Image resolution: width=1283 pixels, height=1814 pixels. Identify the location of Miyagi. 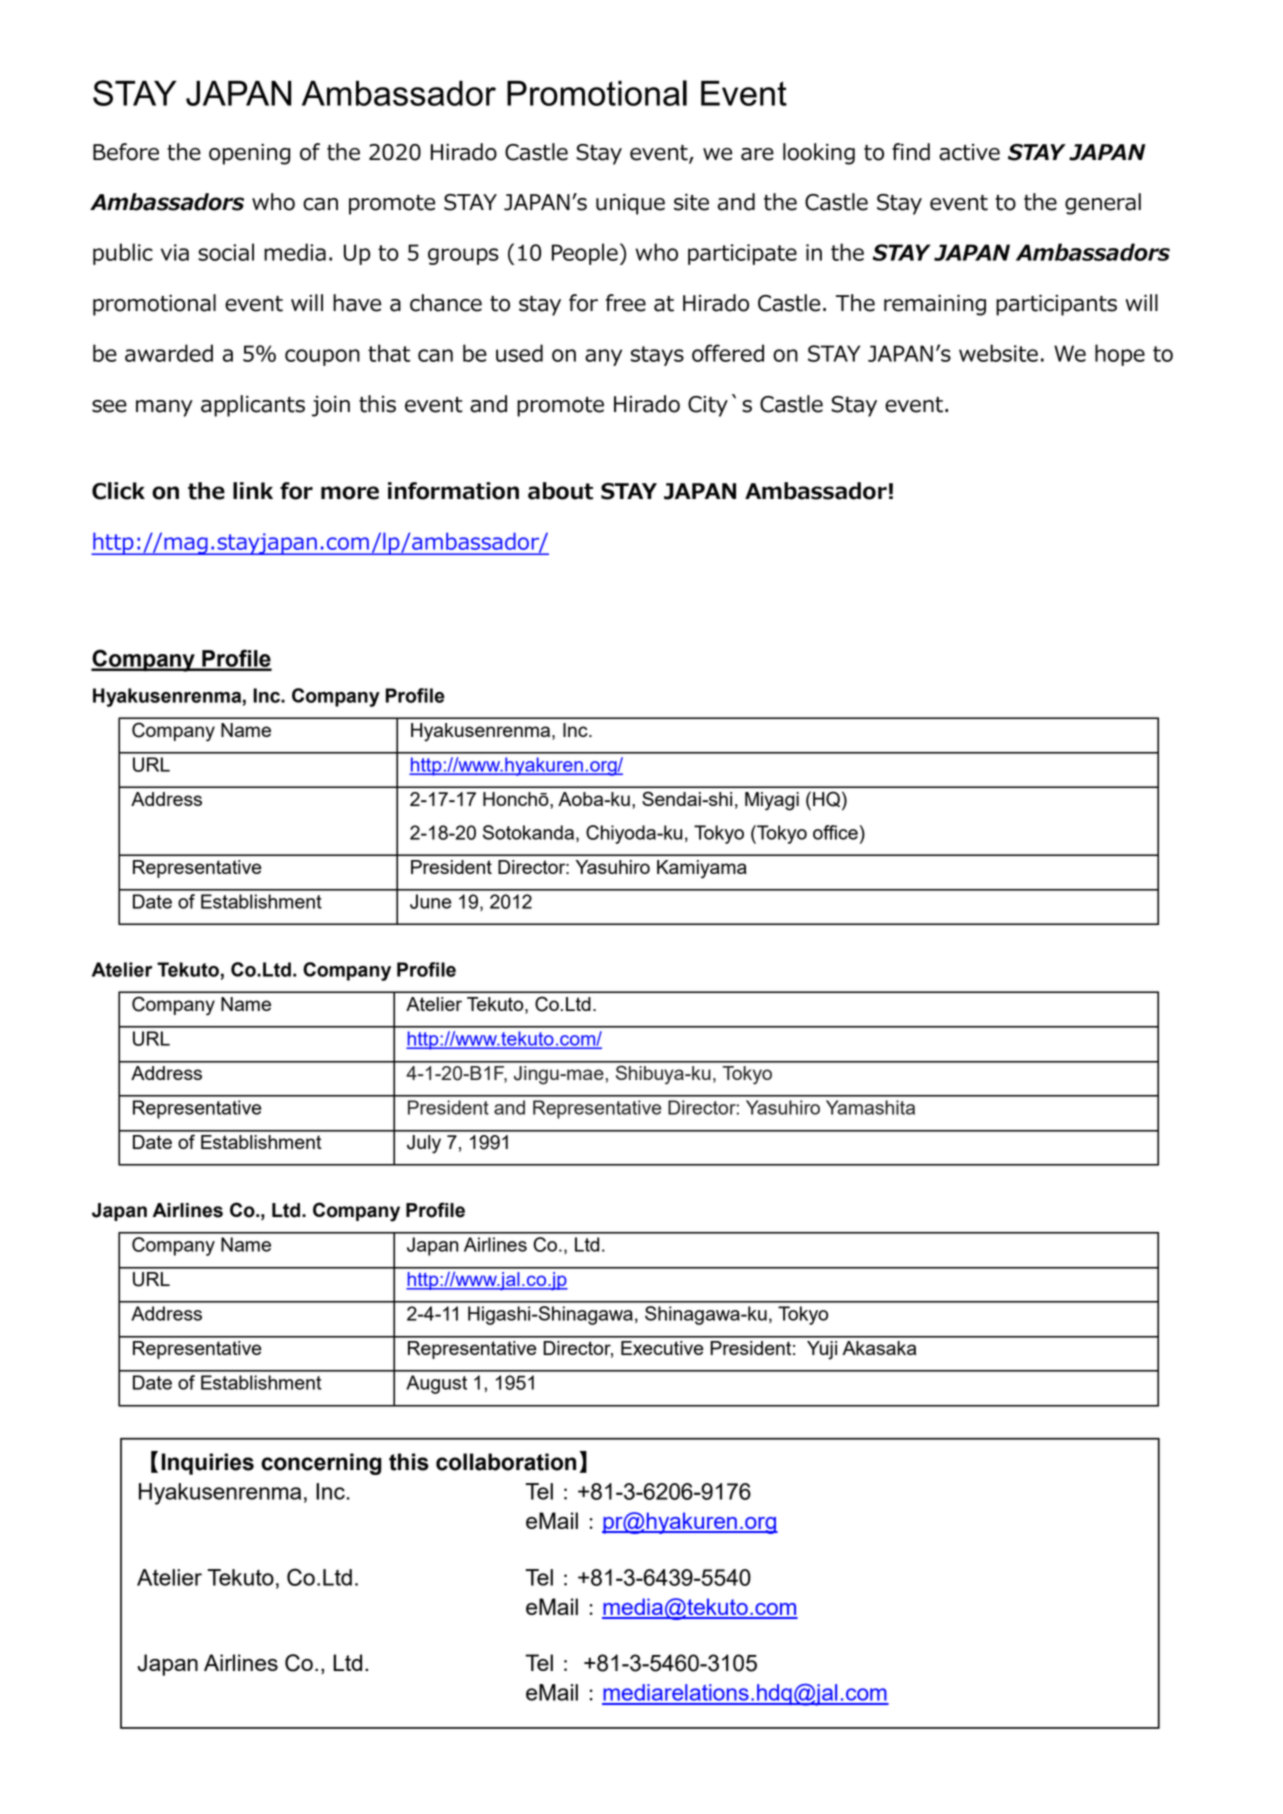
(772, 801).
